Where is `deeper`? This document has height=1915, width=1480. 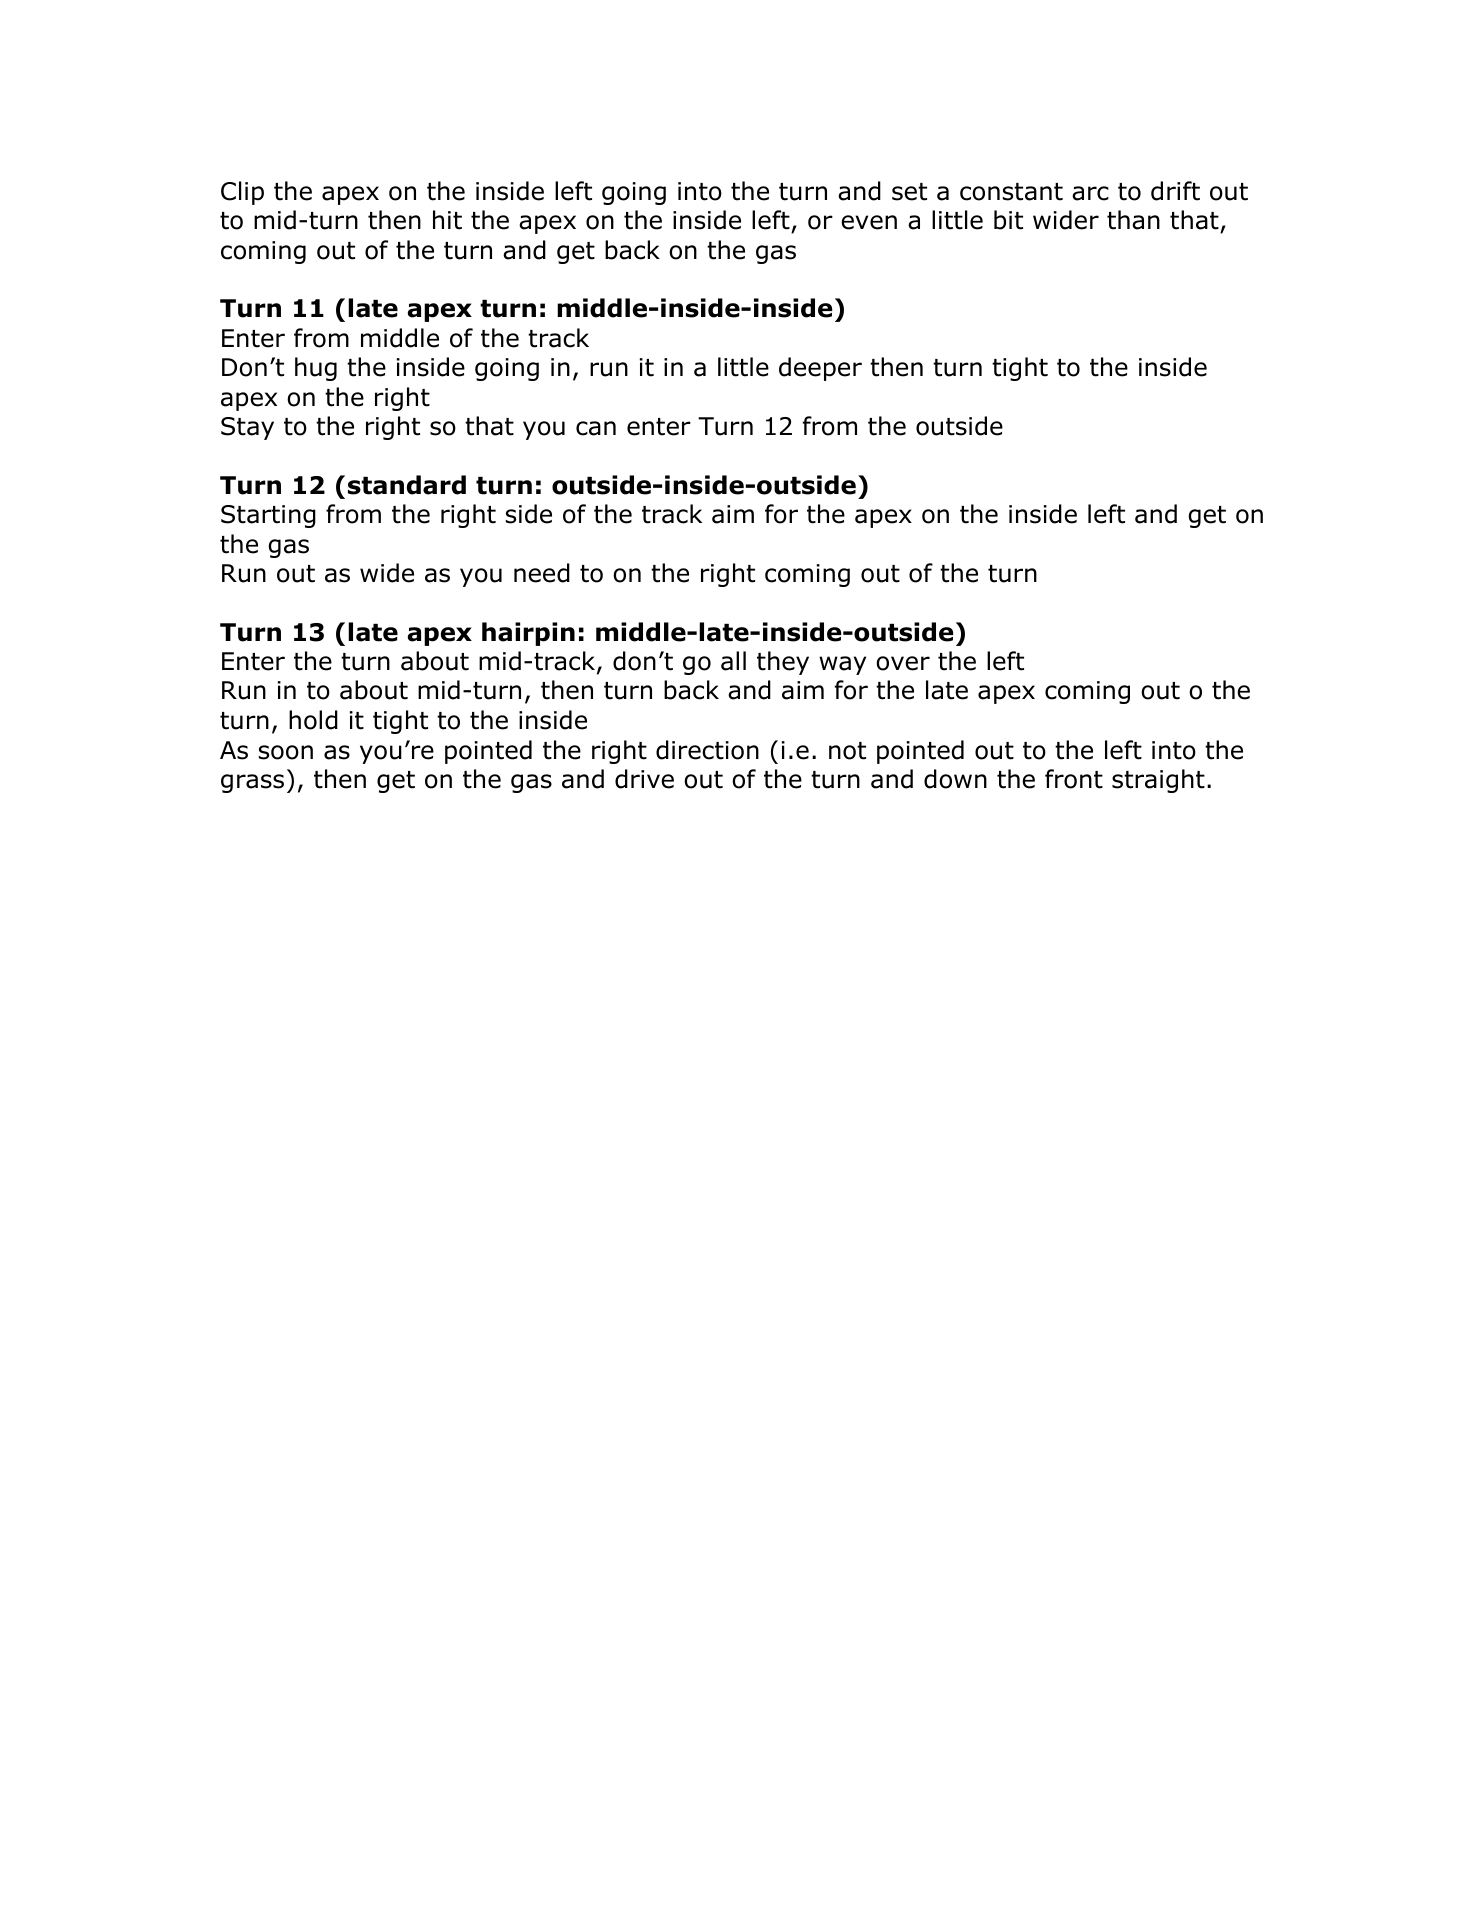
deeper is located at coordinates (820, 369).
